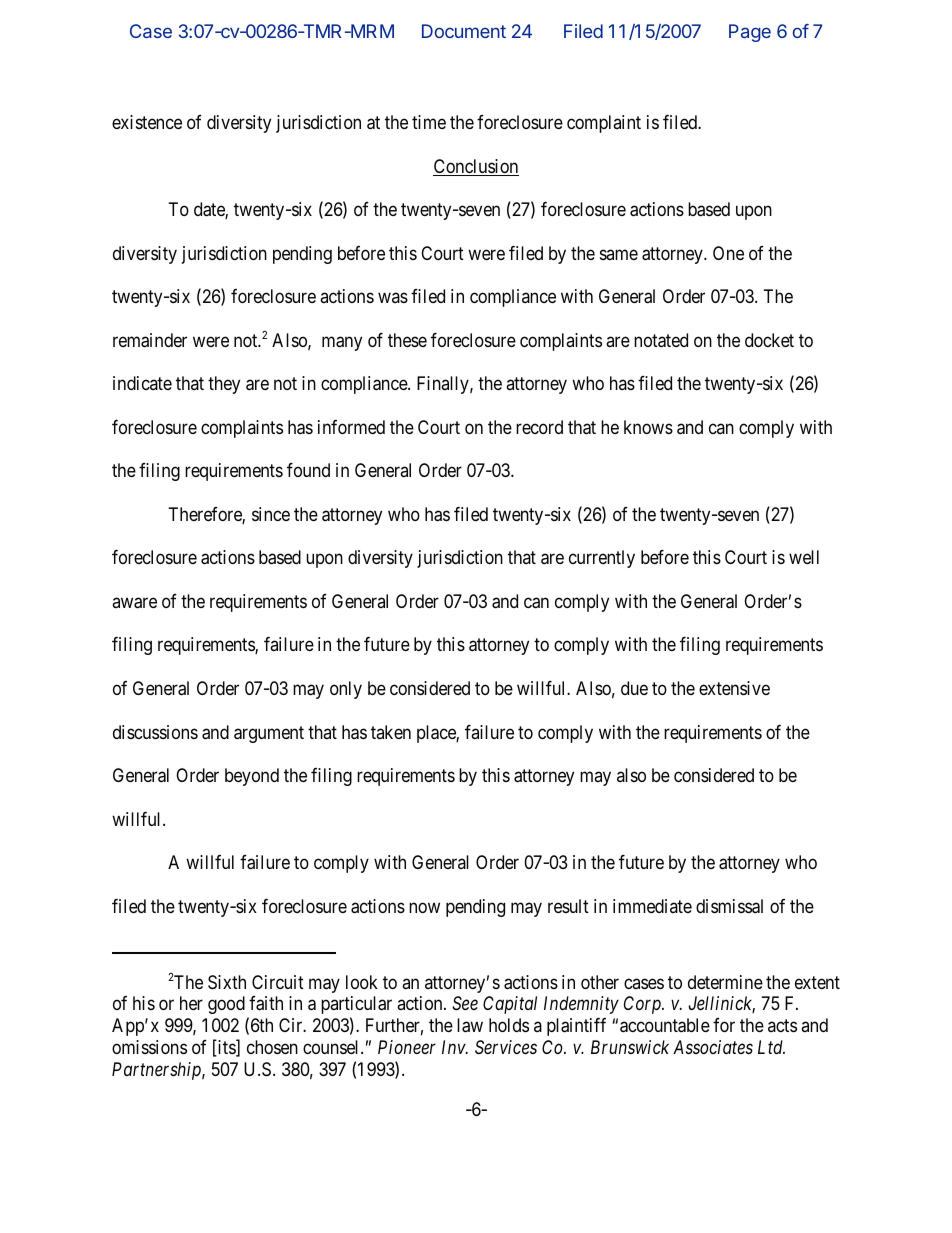 This image has height=1233, width=952. Describe the element at coordinates (470, 1025) in the image. I see `law` at that location.
